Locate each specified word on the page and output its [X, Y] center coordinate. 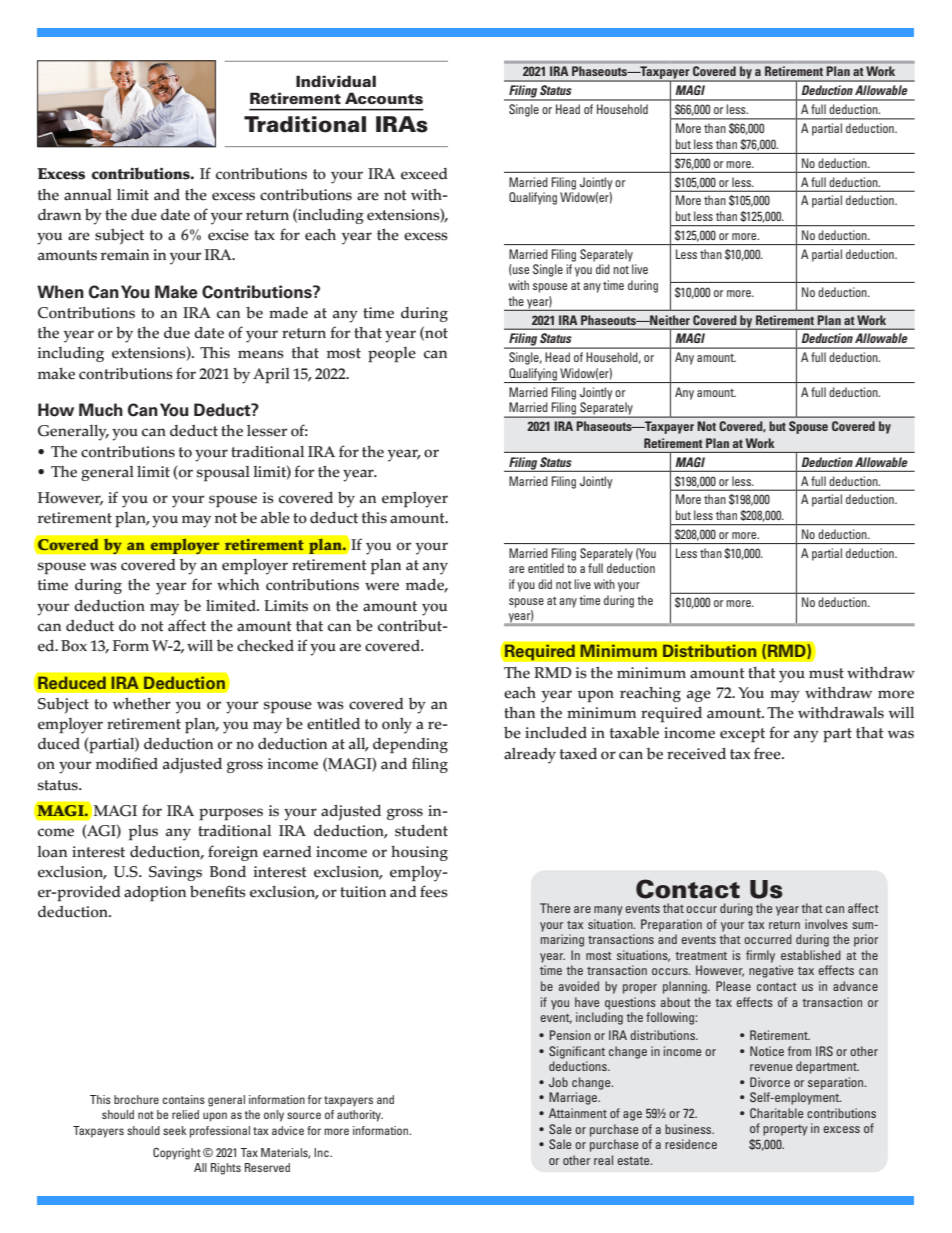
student [421, 830]
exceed [424, 174]
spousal [223, 474]
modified [127, 763]
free [768, 753]
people [392, 355]
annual [88, 195]
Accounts [384, 98]
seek [175, 1130]
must [826, 673]
